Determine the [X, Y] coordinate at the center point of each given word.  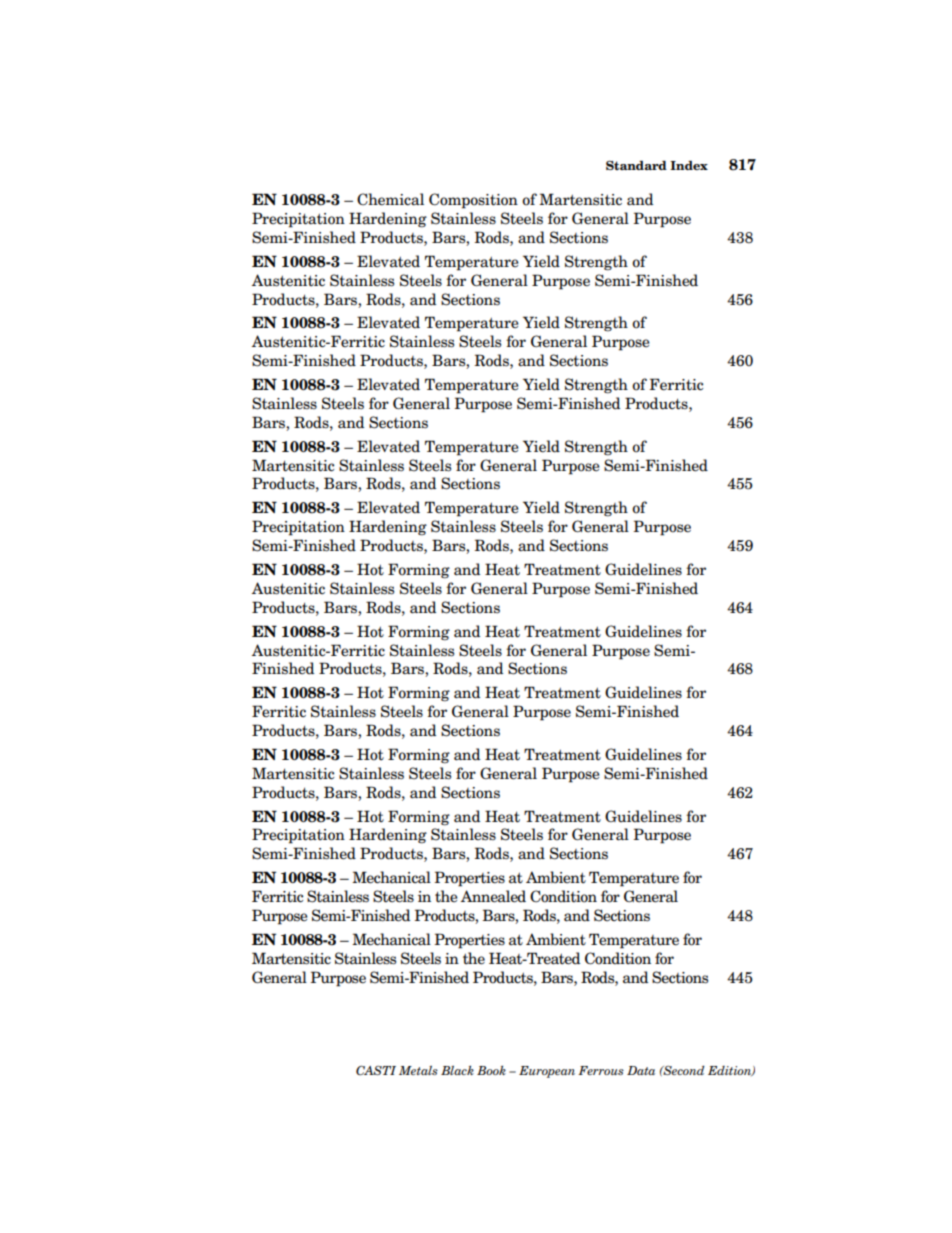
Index [689, 165]
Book [491, 1070]
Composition [473, 201]
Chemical [390, 199]
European [547, 1072]
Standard [636, 165]
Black [457, 1070]
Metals [418, 1070]
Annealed [493, 896]
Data [641, 1070]
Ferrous [601, 1070]
